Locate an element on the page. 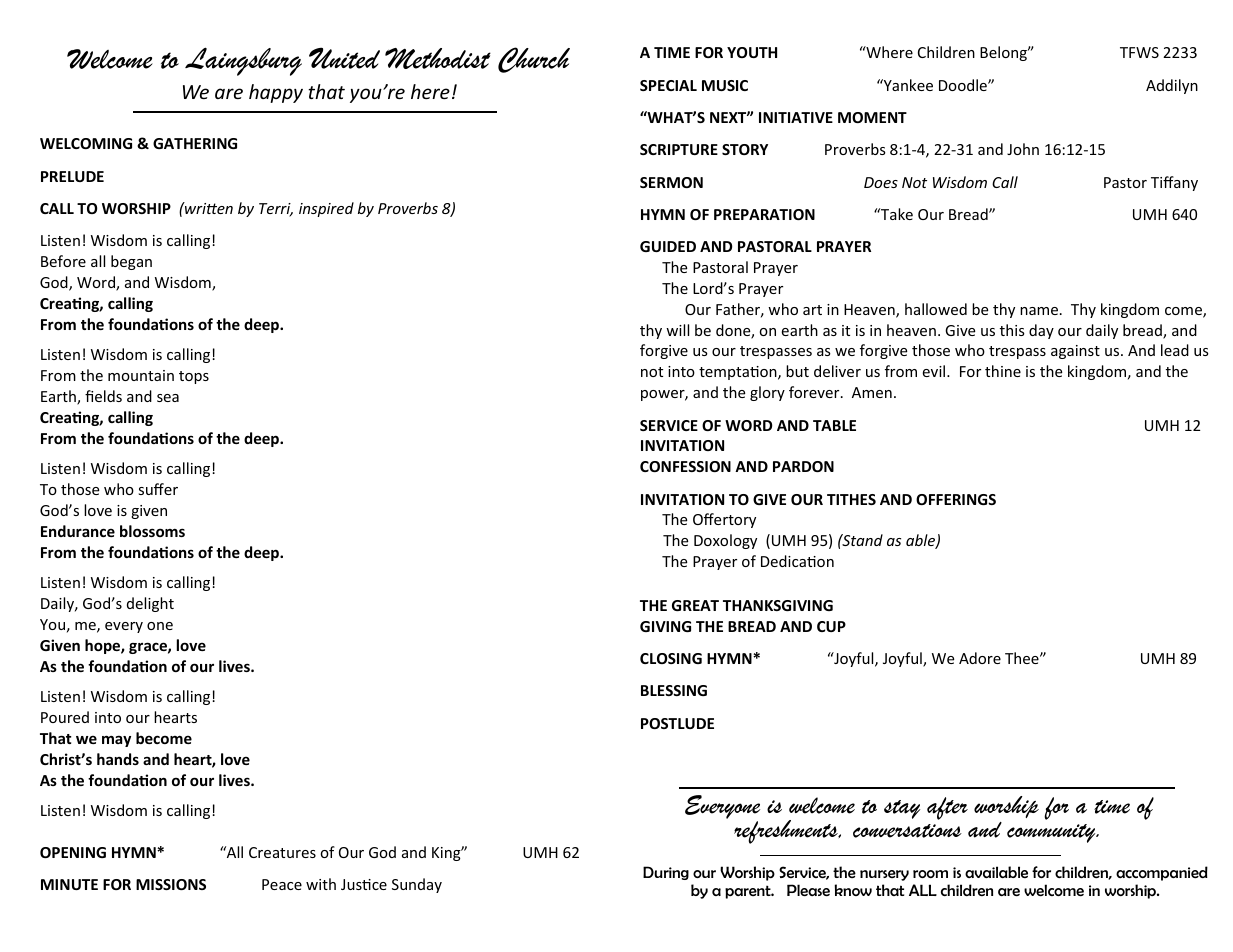 Image resolution: width=1233 pixels, height=952 pixels. OFFERINGS is located at coordinates (956, 499).
